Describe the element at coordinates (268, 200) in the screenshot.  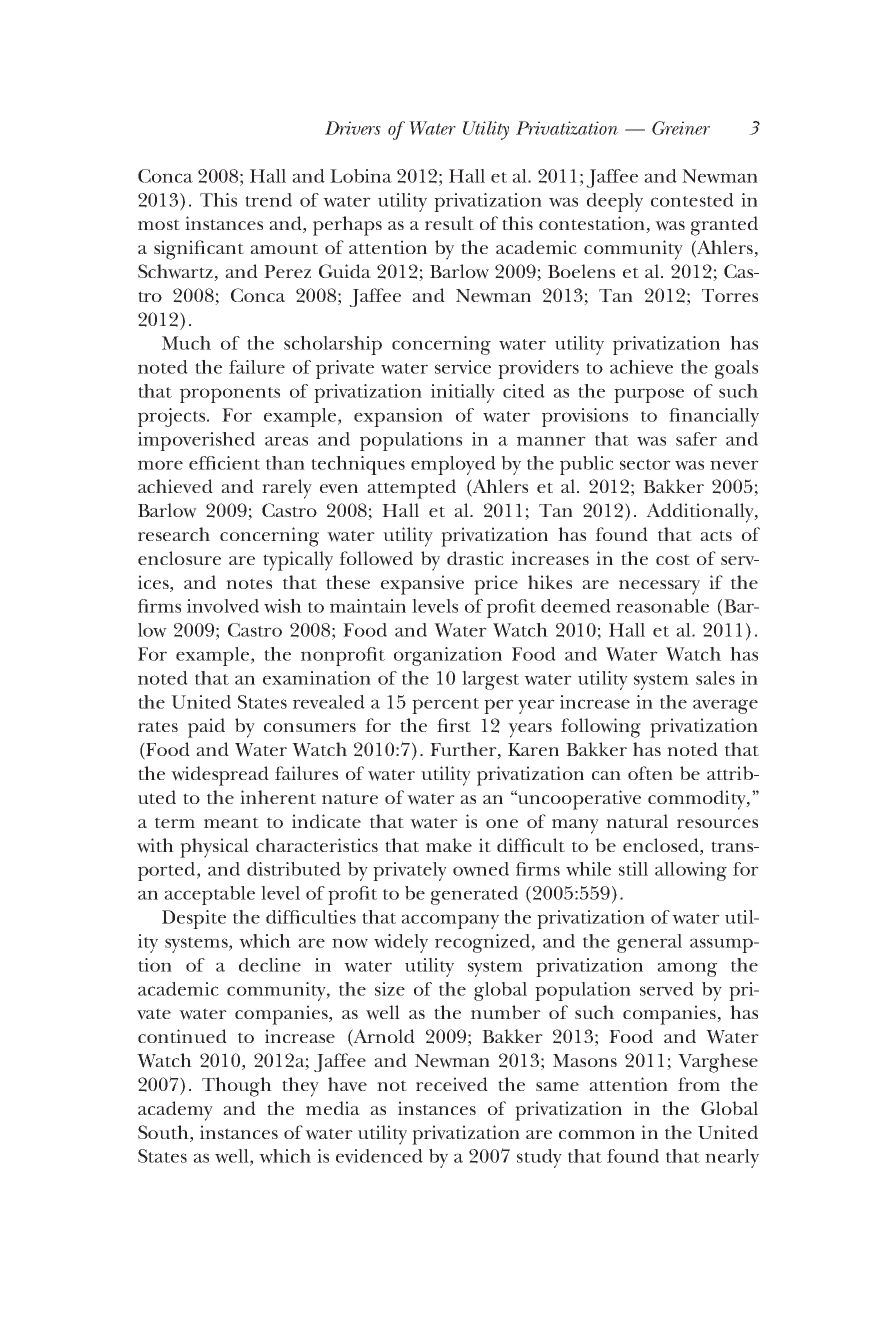
I see `trend` at that location.
